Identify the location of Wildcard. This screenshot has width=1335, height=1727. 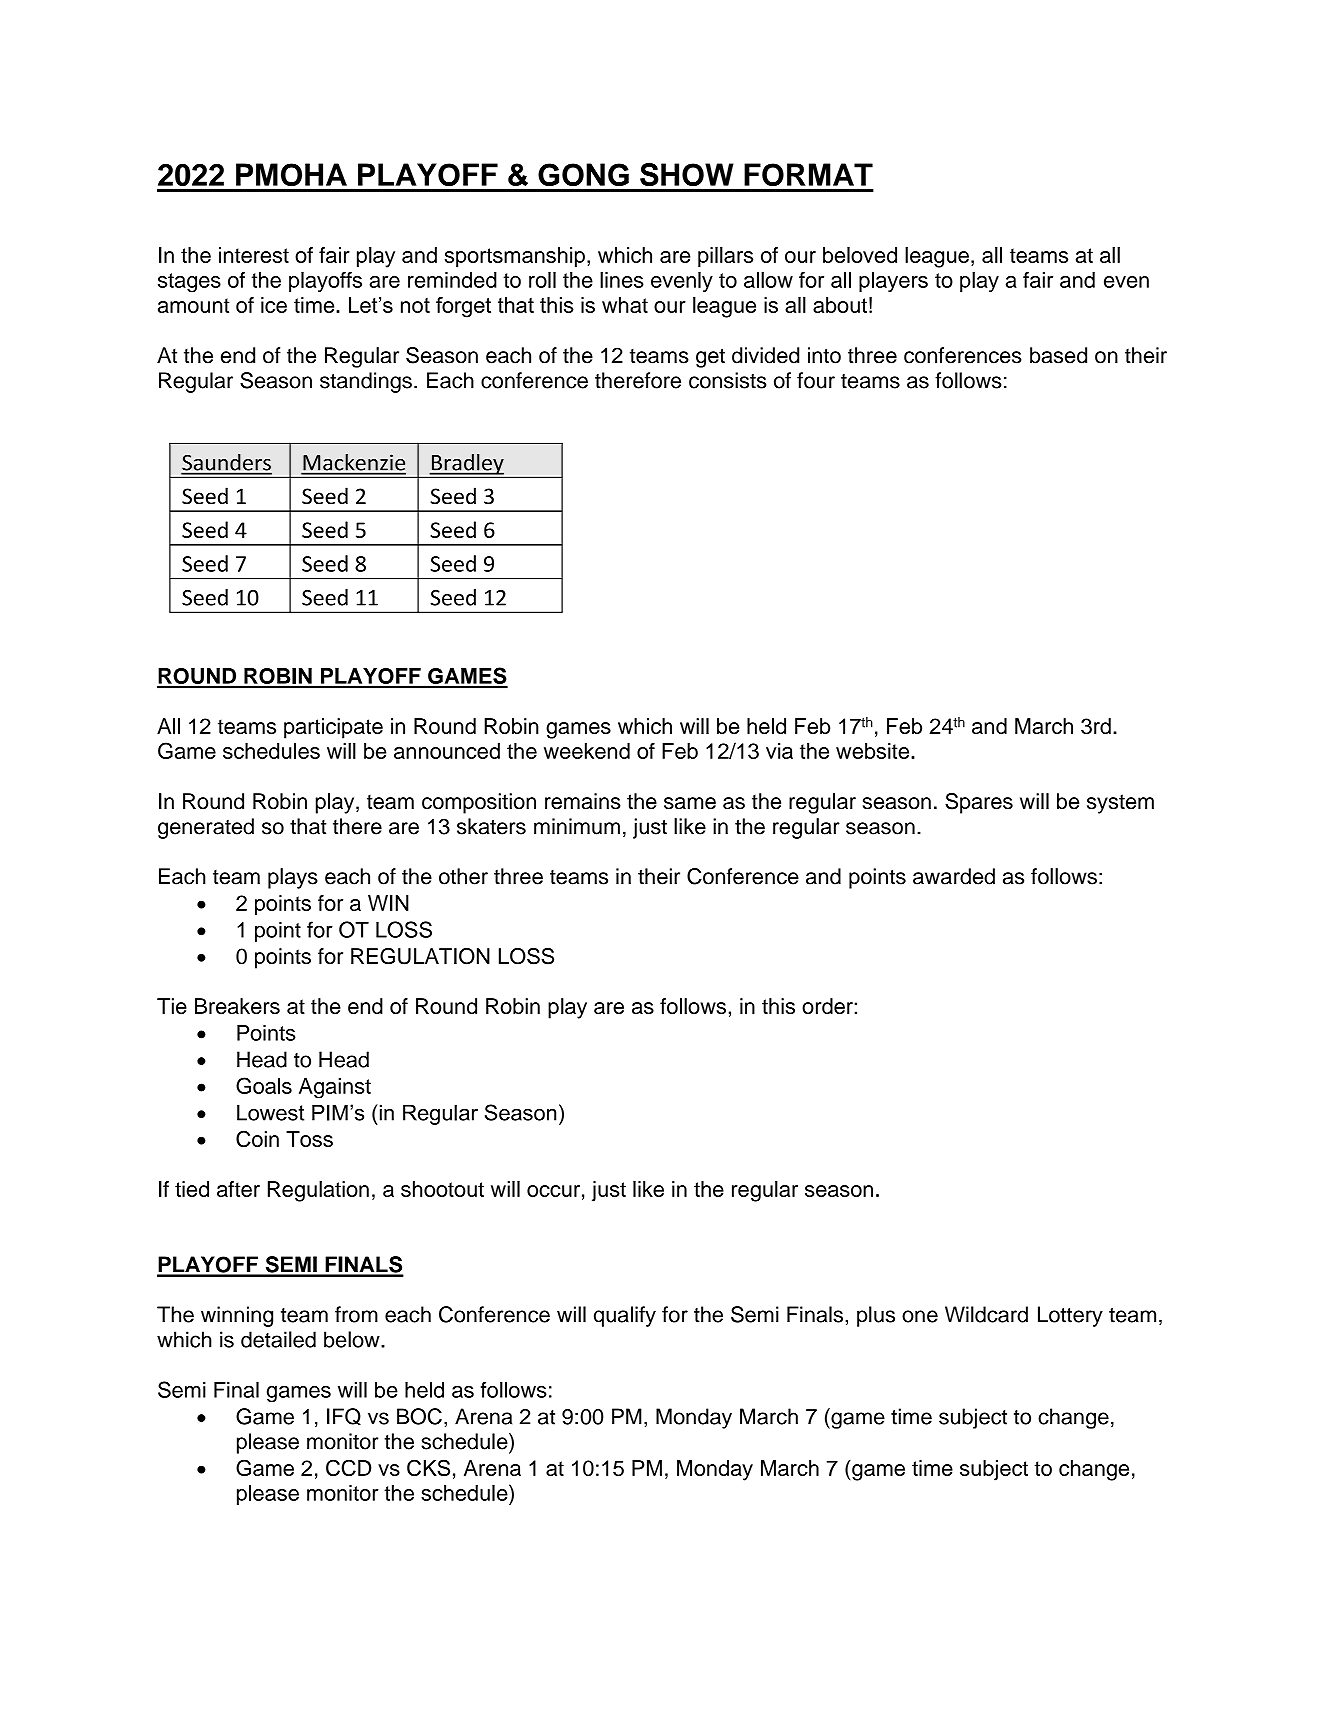
(986, 1314).
